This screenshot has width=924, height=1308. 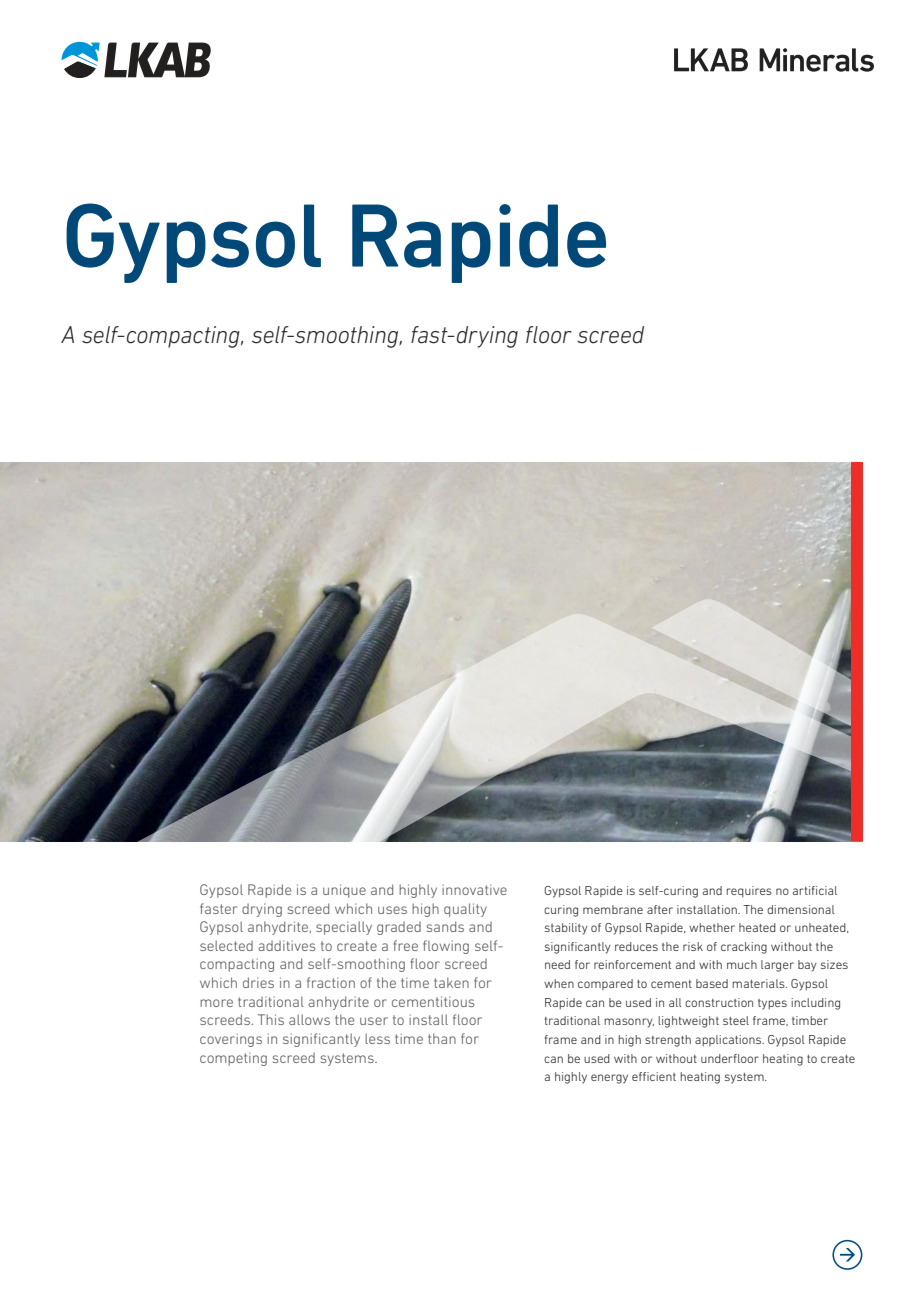 I want to click on innovative, so click(x=474, y=889).
